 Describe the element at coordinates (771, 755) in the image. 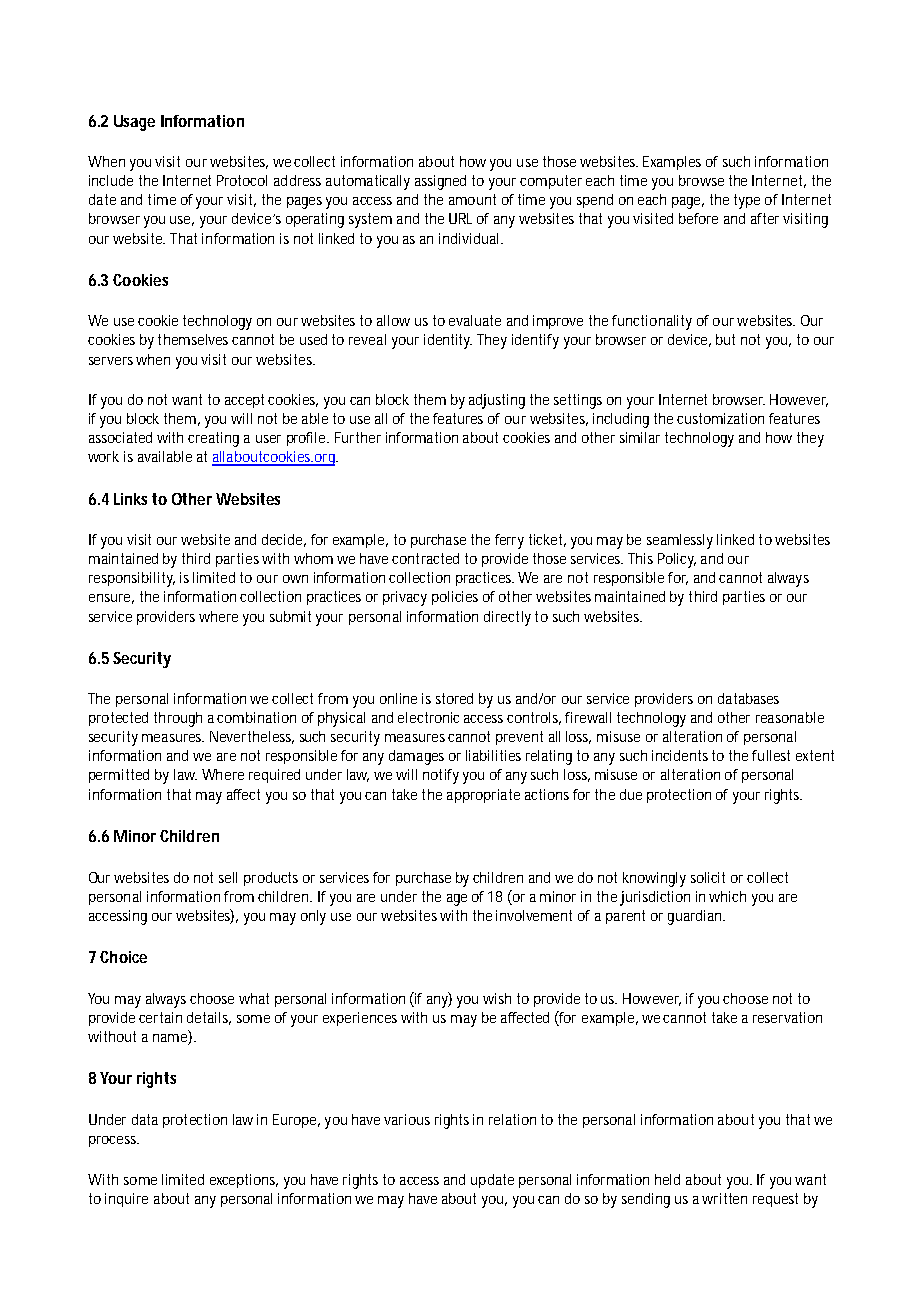

I see `fullest` at that location.
